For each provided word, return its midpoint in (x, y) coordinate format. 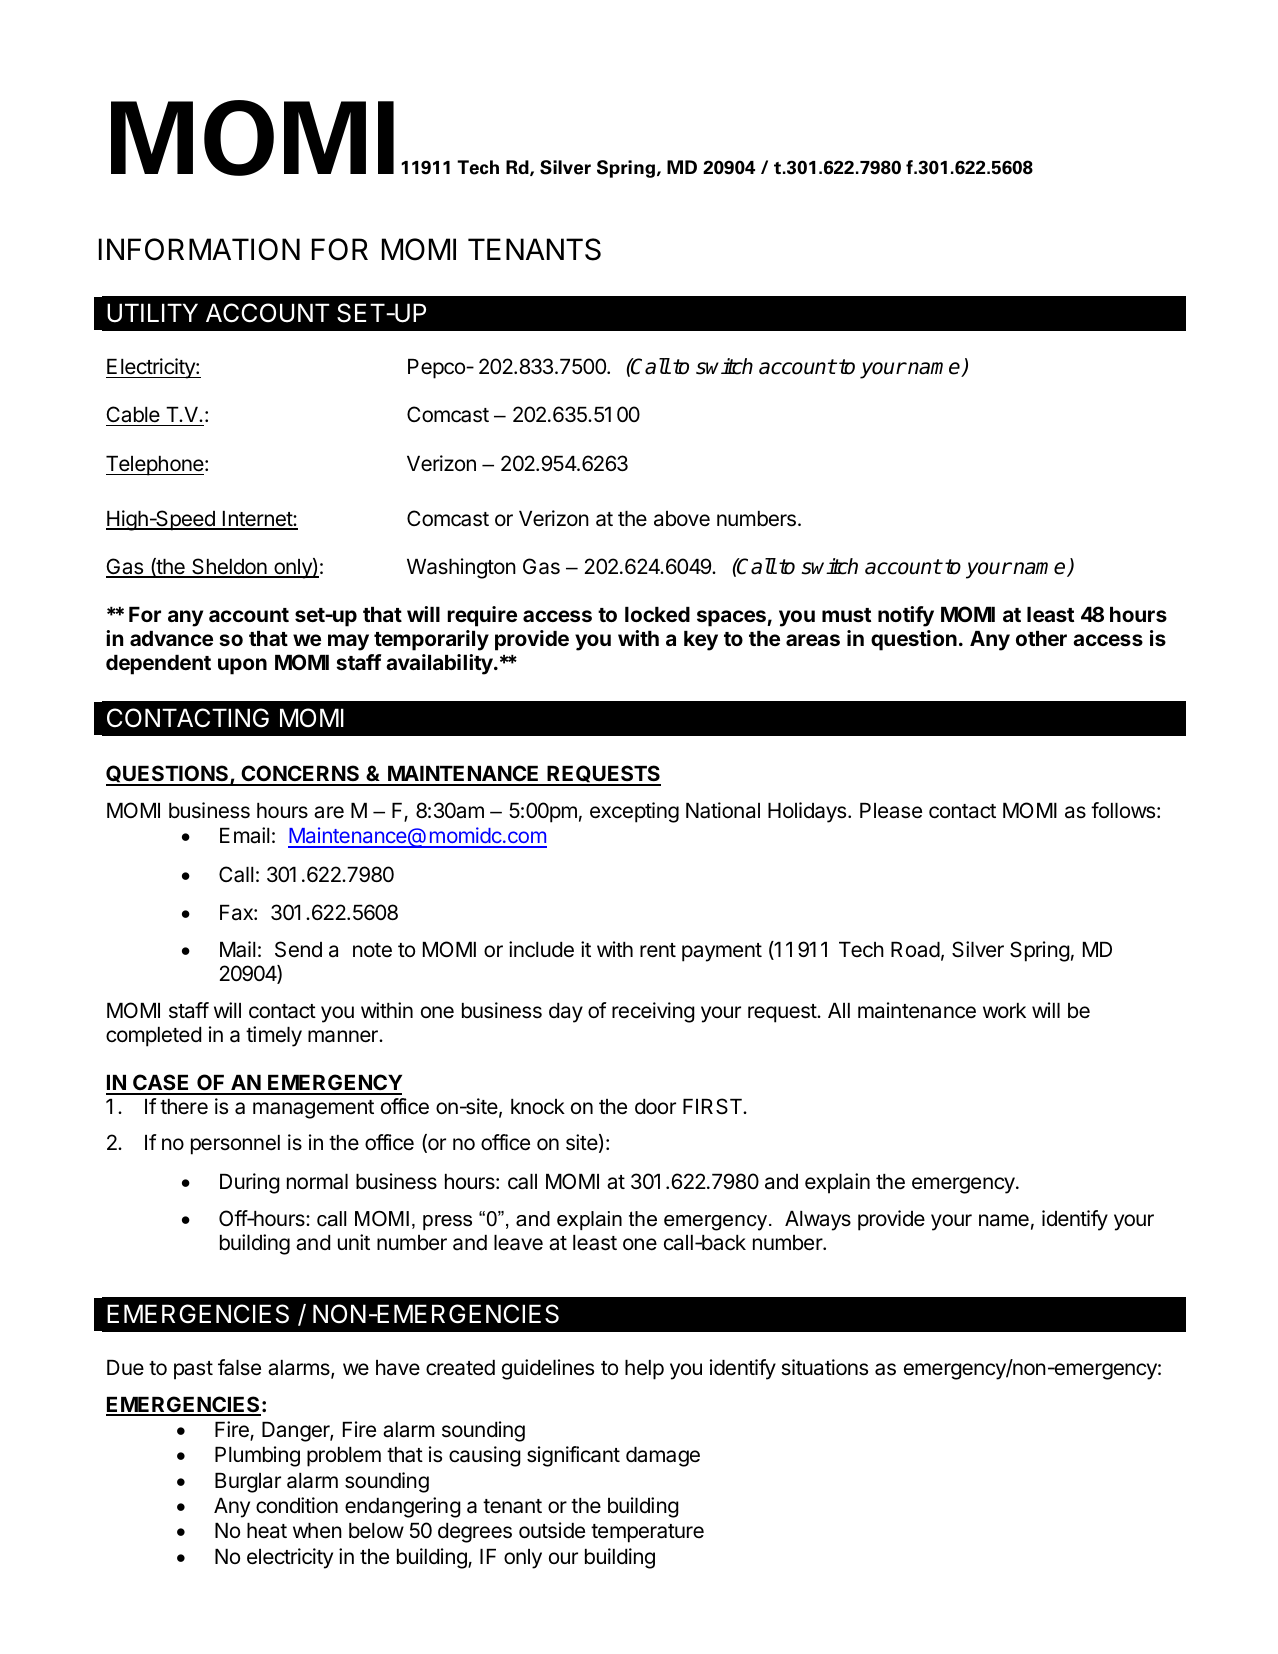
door (655, 1107)
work (1004, 1010)
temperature (647, 1533)
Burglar (248, 1483)
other (1041, 638)
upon (242, 666)
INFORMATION (199, 249)
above (682, 519)
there (184, 1106)
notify (906, 616)
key (701, 641)
